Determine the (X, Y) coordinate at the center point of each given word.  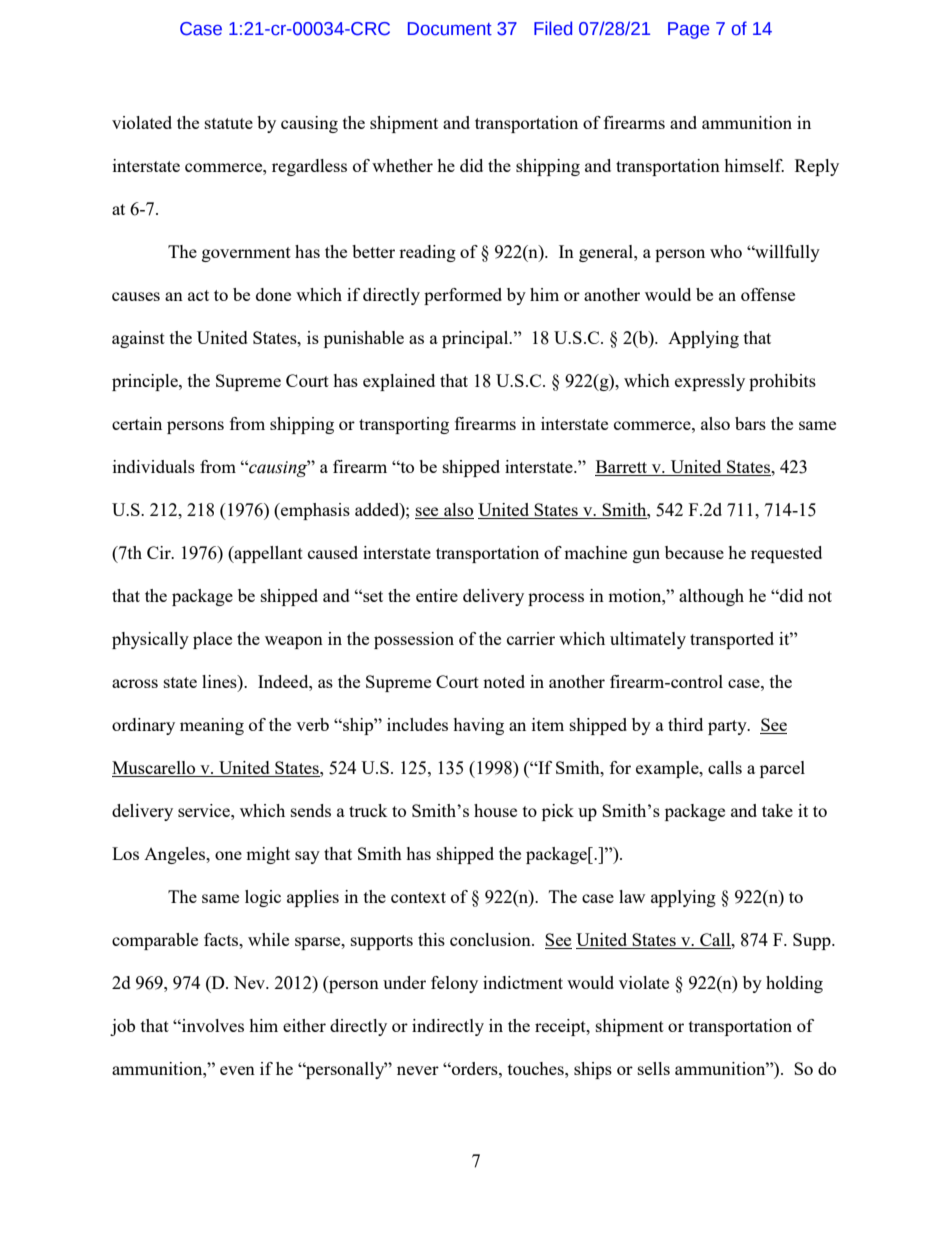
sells (654, 1068)
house (495, 810)
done (273, 294)
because (694, 552)
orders (475, 1068)
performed (463, 296)
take (777, 810)
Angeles (176, 855)
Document (450, 29)
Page (688, 30)
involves (212, 1025)
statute (229, 123)
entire (437, 595)
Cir (160, 552)
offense (768, 294)
